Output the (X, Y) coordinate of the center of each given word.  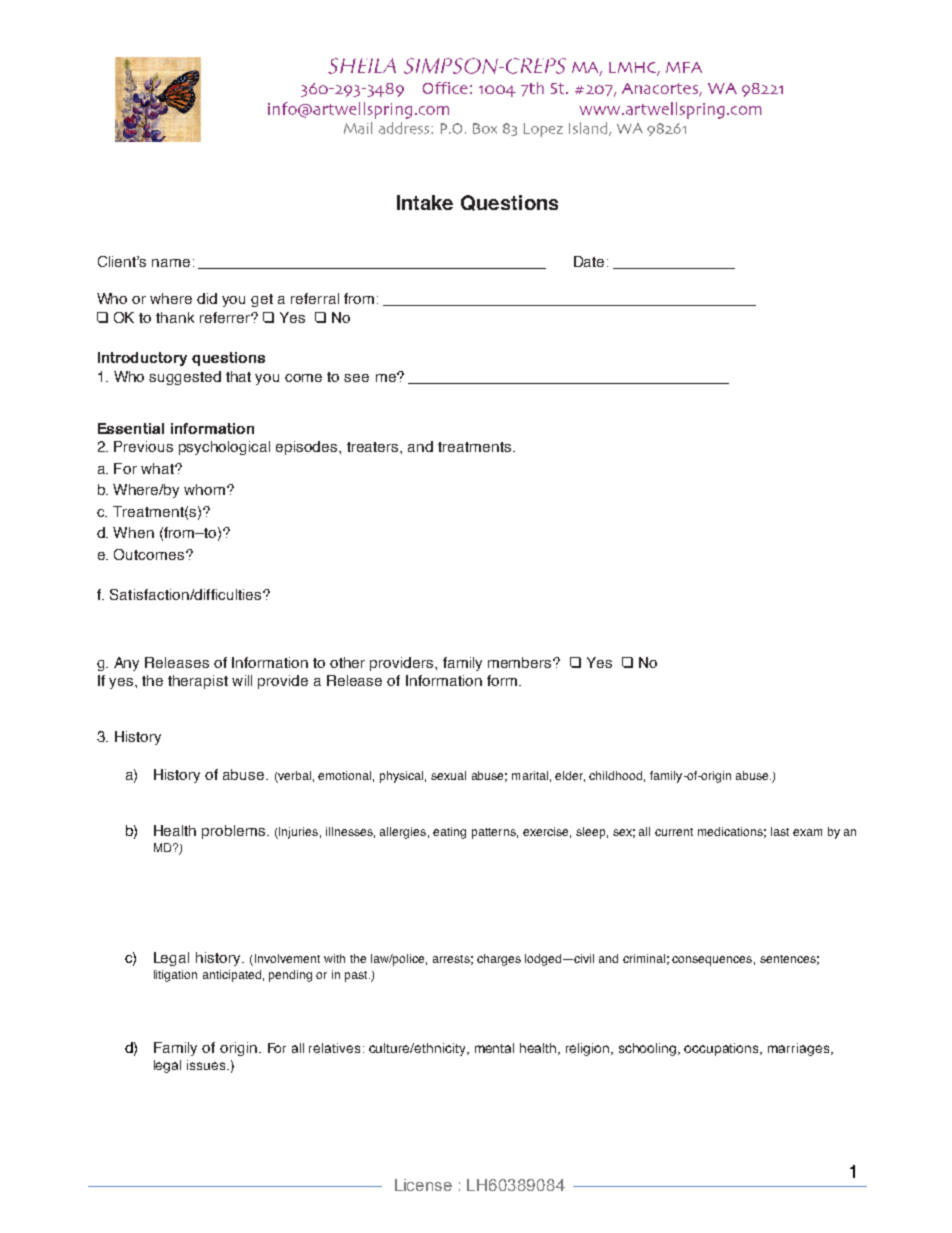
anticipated (232, 976)
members (521, 662)
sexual (448, 775)
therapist (198, 682)
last (780, 831)
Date (589, 261)
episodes (308, 448)
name (171, 263)
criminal (644, 958)
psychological (224, 448)
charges (499, 960)
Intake (425, 202)
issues (207, 1065)
